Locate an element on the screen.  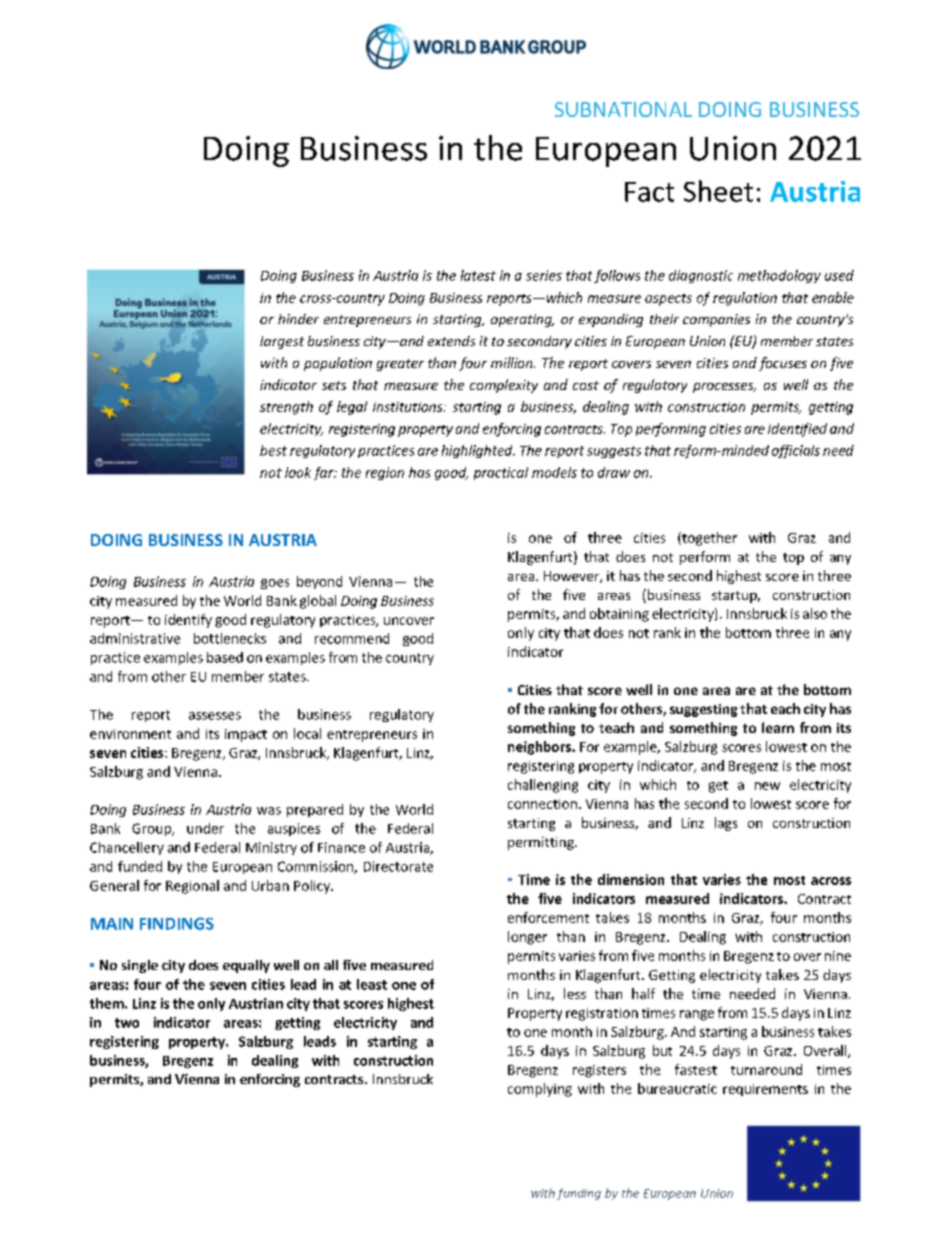
neighbors is located at coordinates (540, 748).
